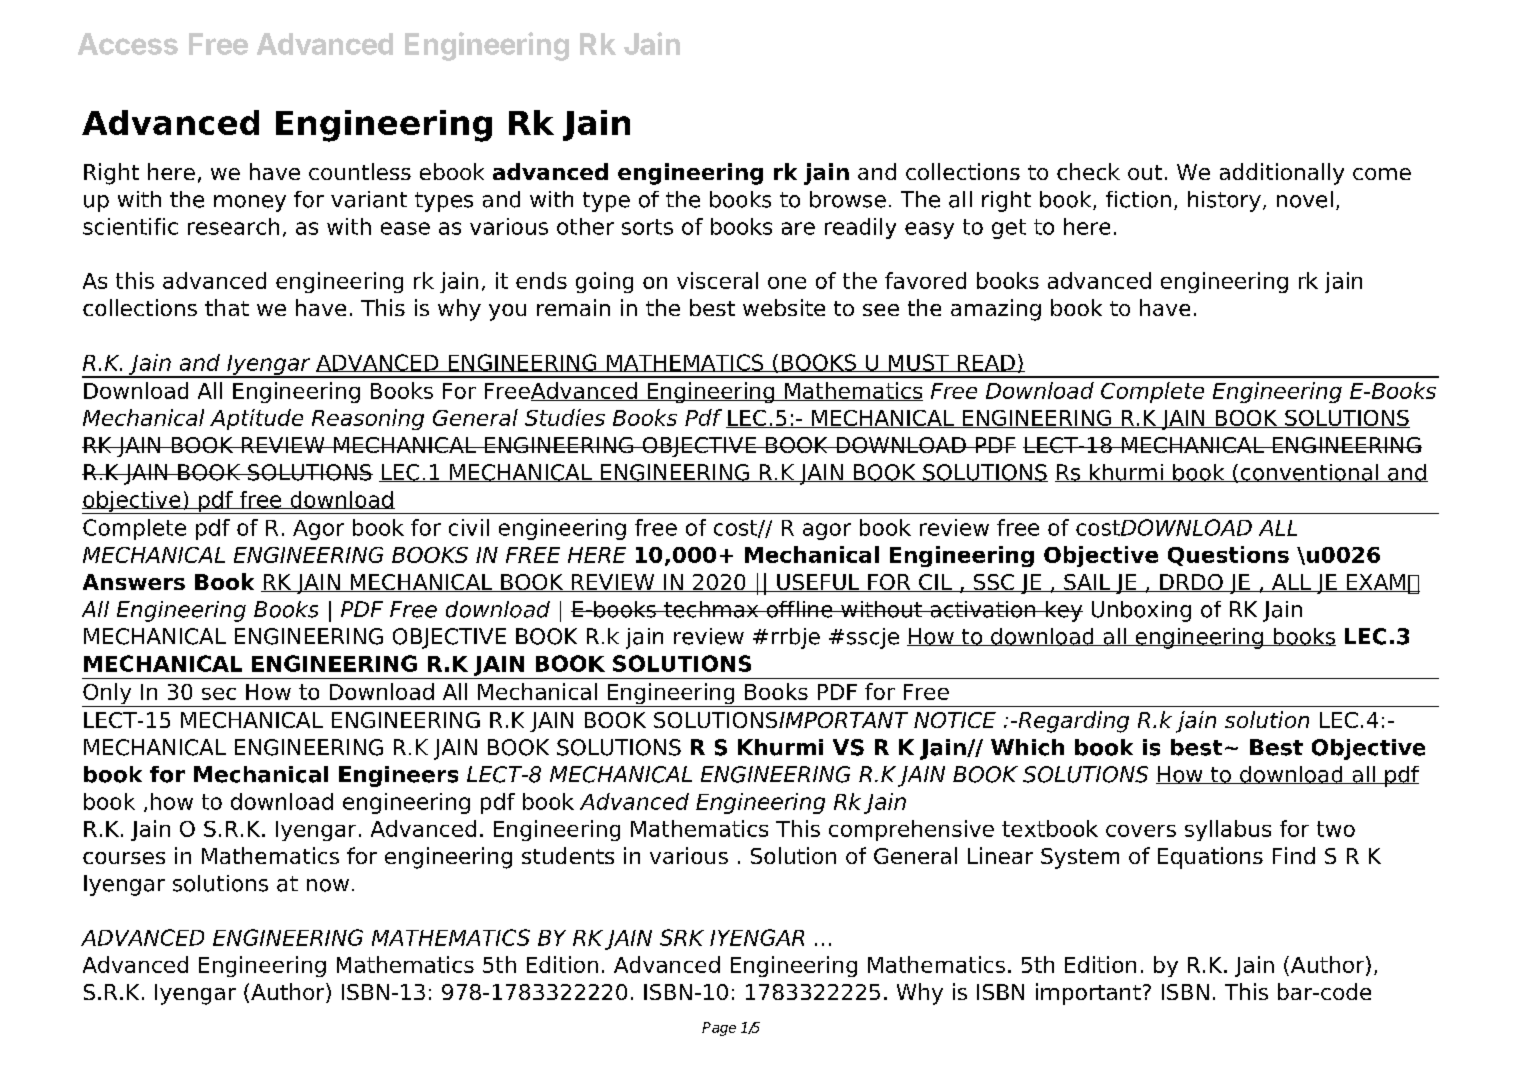 The height and width of the screenshot is (1079, 1526). Describe the element at coordinates (128, 44) in the screenshot. I see `Access` at that location.
